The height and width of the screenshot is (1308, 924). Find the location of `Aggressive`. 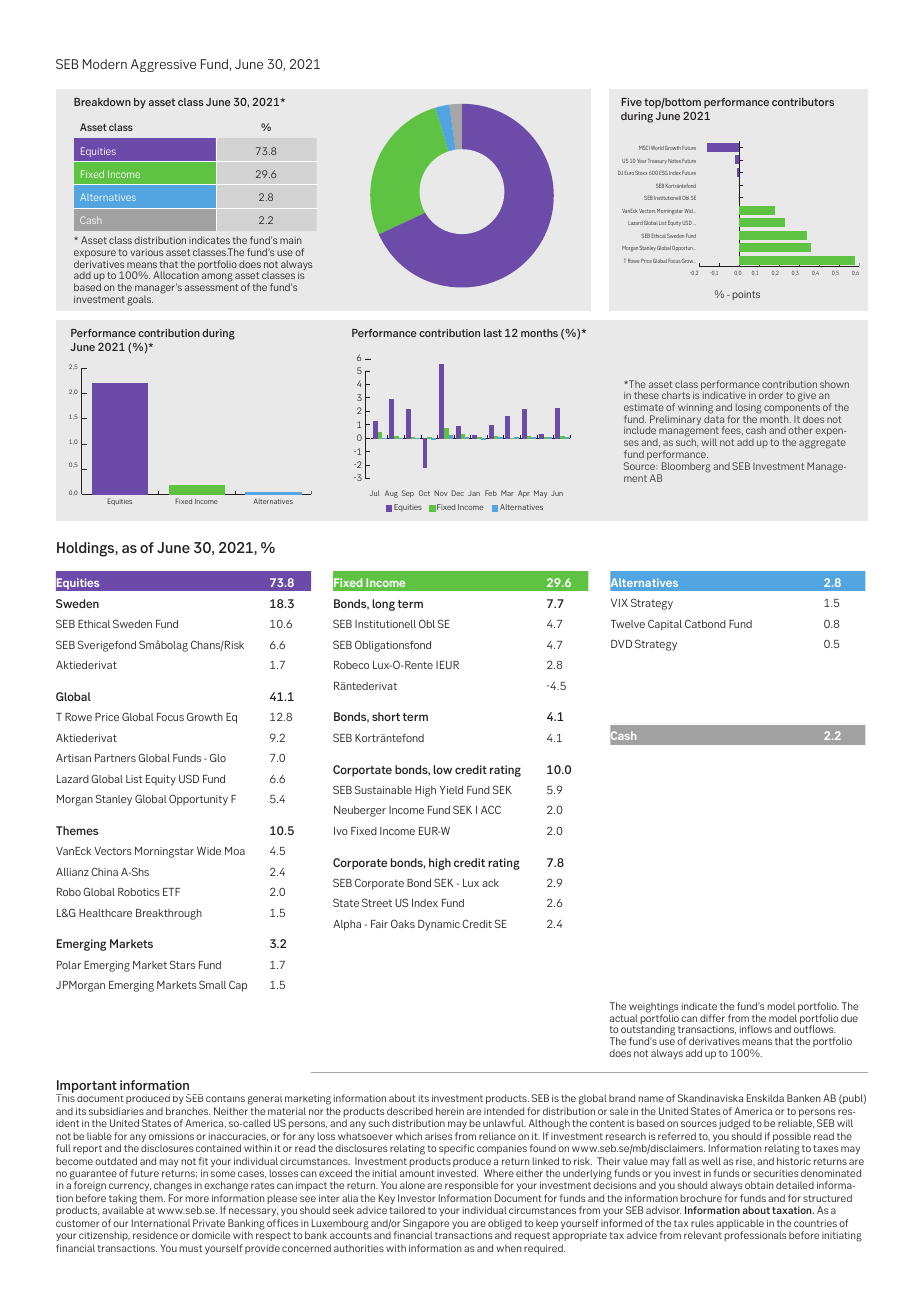

Aggressive is located at coordinates (163, 65).
